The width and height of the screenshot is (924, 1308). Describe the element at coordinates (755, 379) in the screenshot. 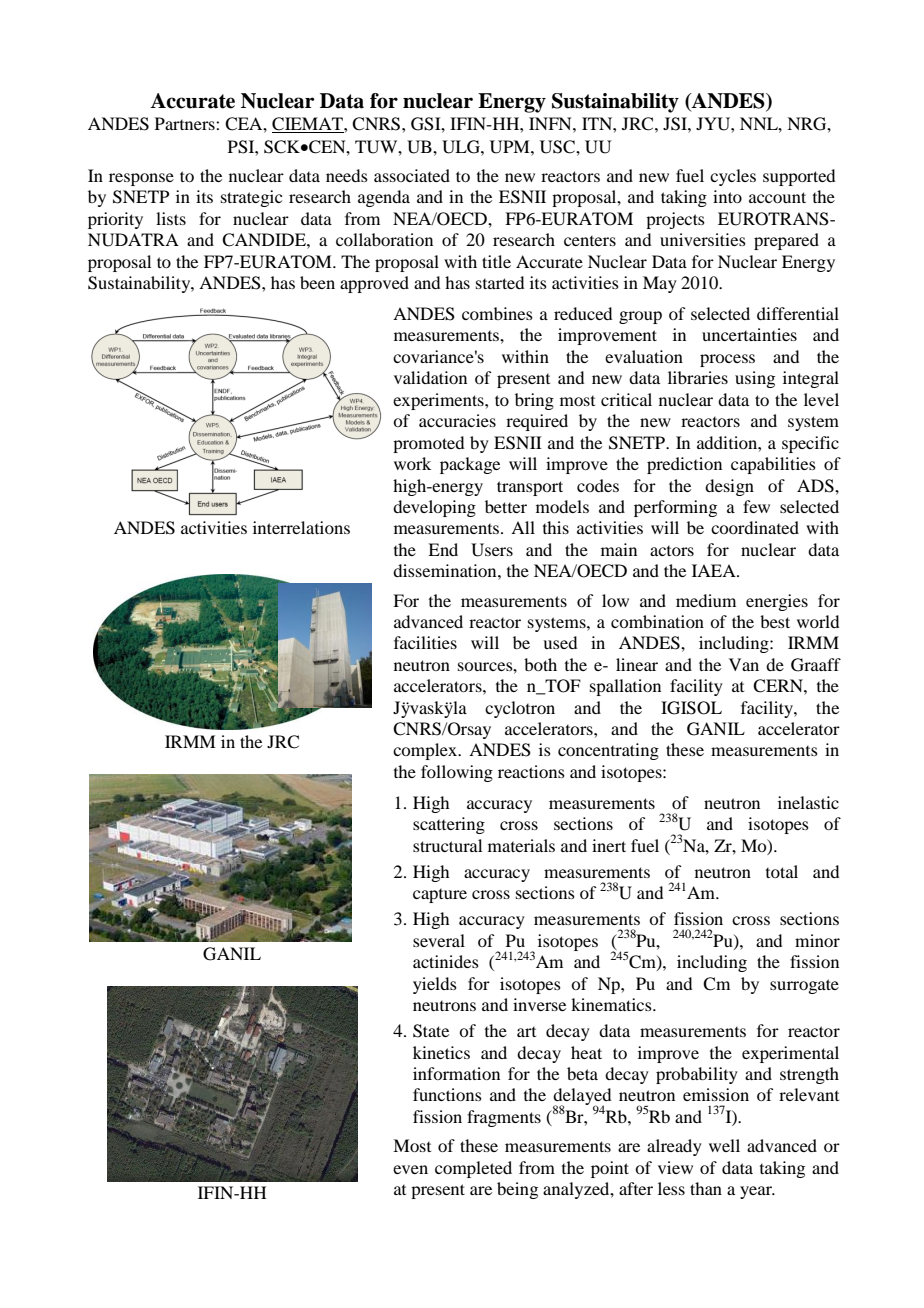

I see `using` at that location.
